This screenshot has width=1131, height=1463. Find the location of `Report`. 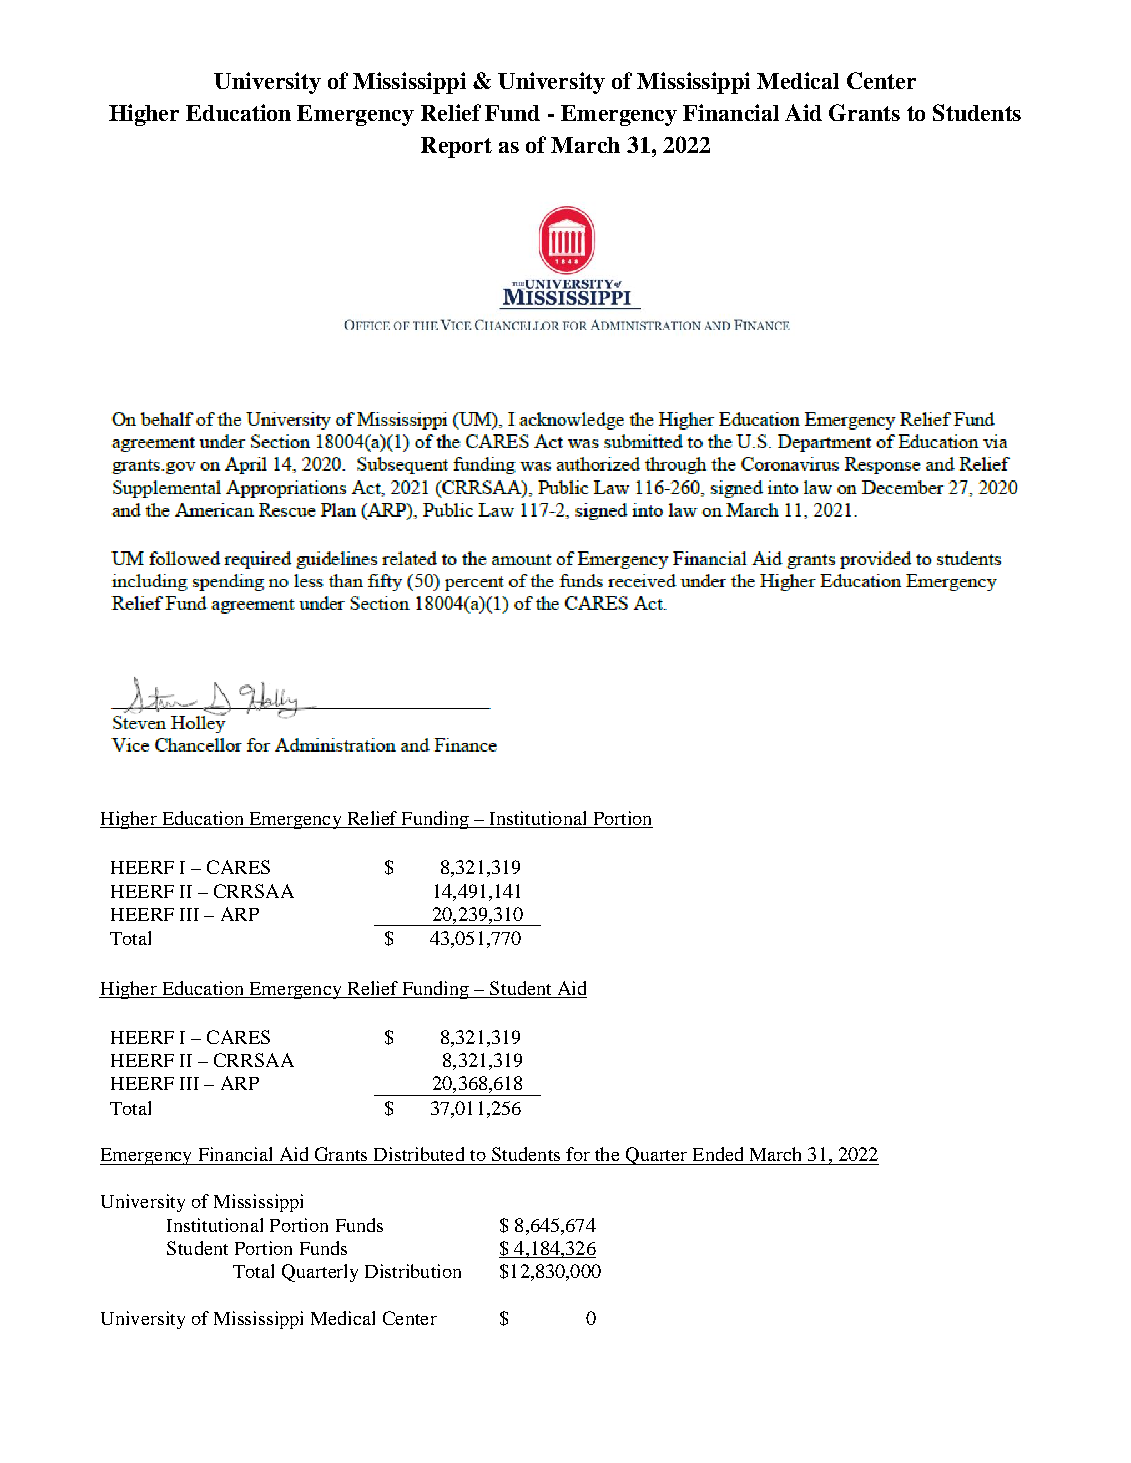

Report is located at coordinates (456, 147).
